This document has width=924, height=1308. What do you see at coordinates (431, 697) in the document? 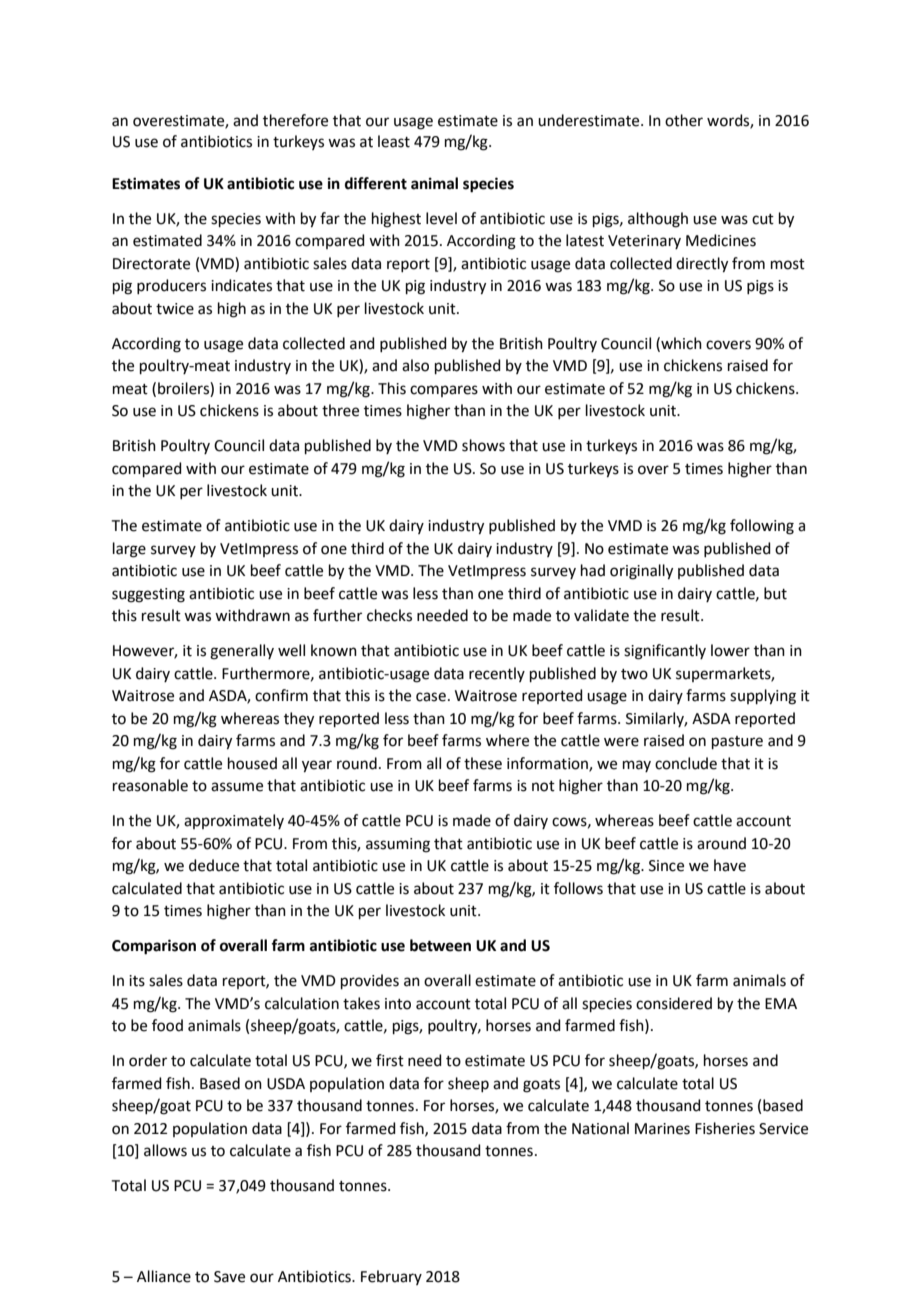
I see `case` at bounding box center [431, 697].
